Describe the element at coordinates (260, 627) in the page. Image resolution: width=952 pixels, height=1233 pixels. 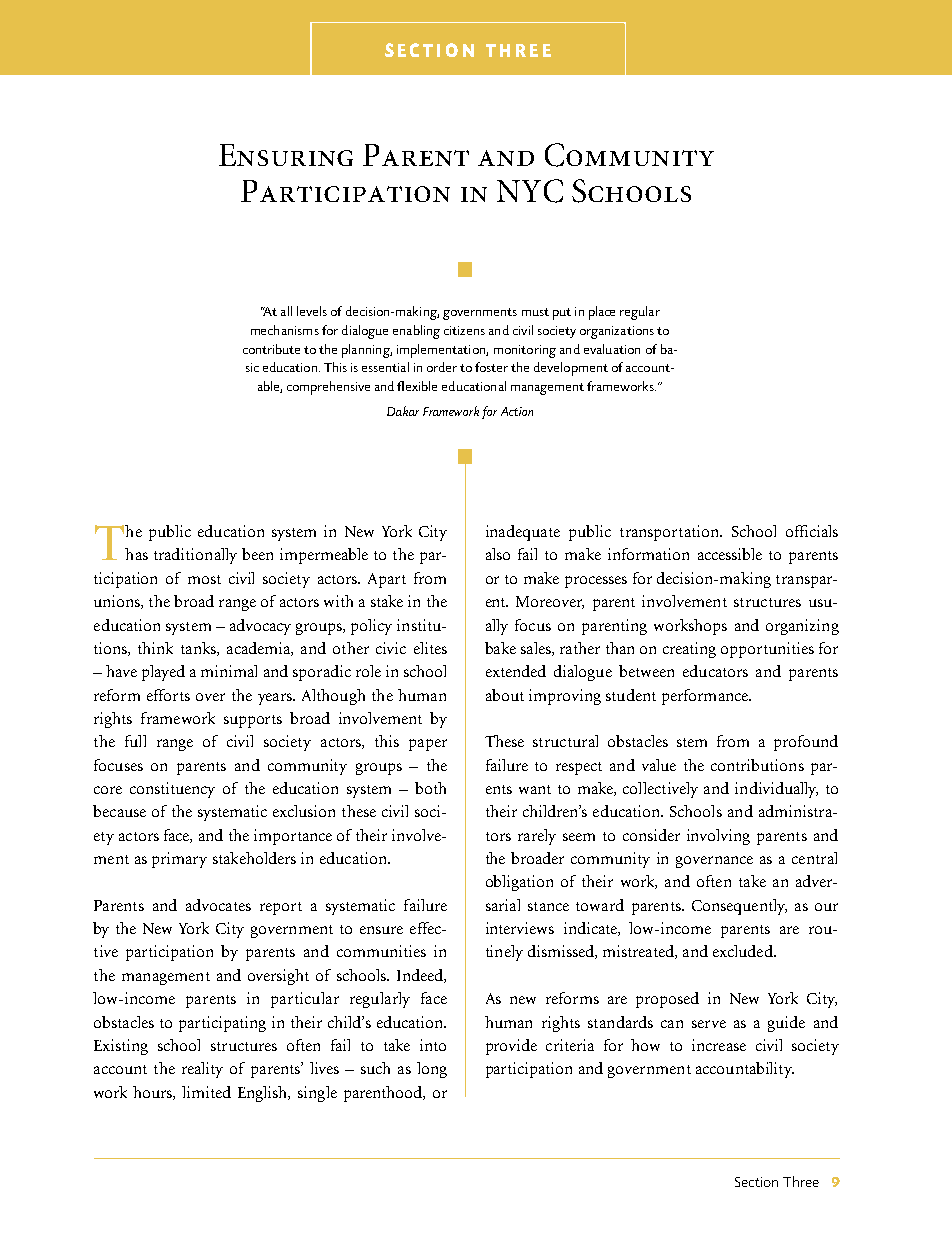
I see `advocacy` at that location.
